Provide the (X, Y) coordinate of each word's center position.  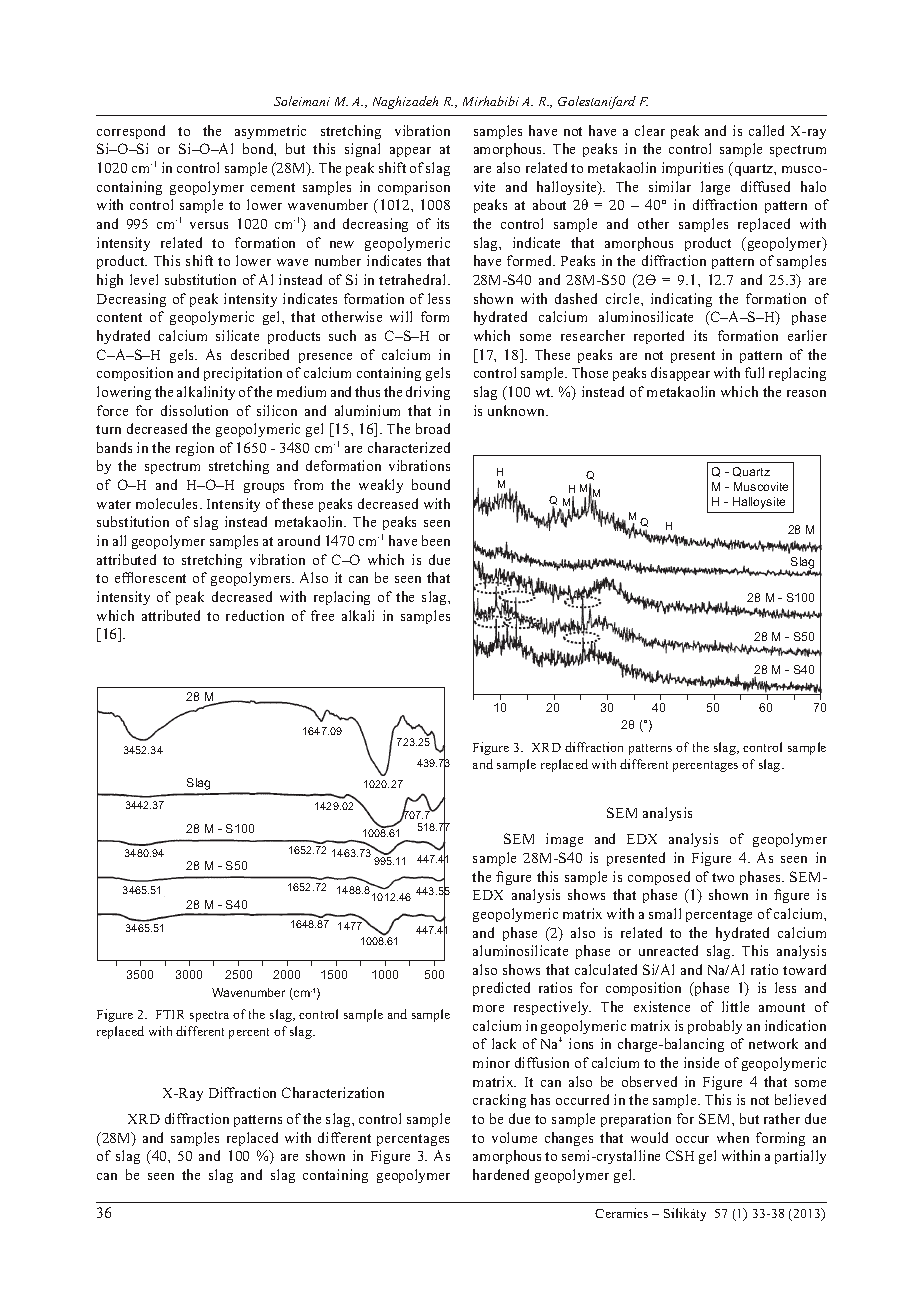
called (766, 130)
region (195, 449)
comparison (414, 188)
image (564, 840)
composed (659, 878)
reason (806, 393)
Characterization (333, 1092)
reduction (255, 615)
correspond (131, 132)
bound (431, 484)
